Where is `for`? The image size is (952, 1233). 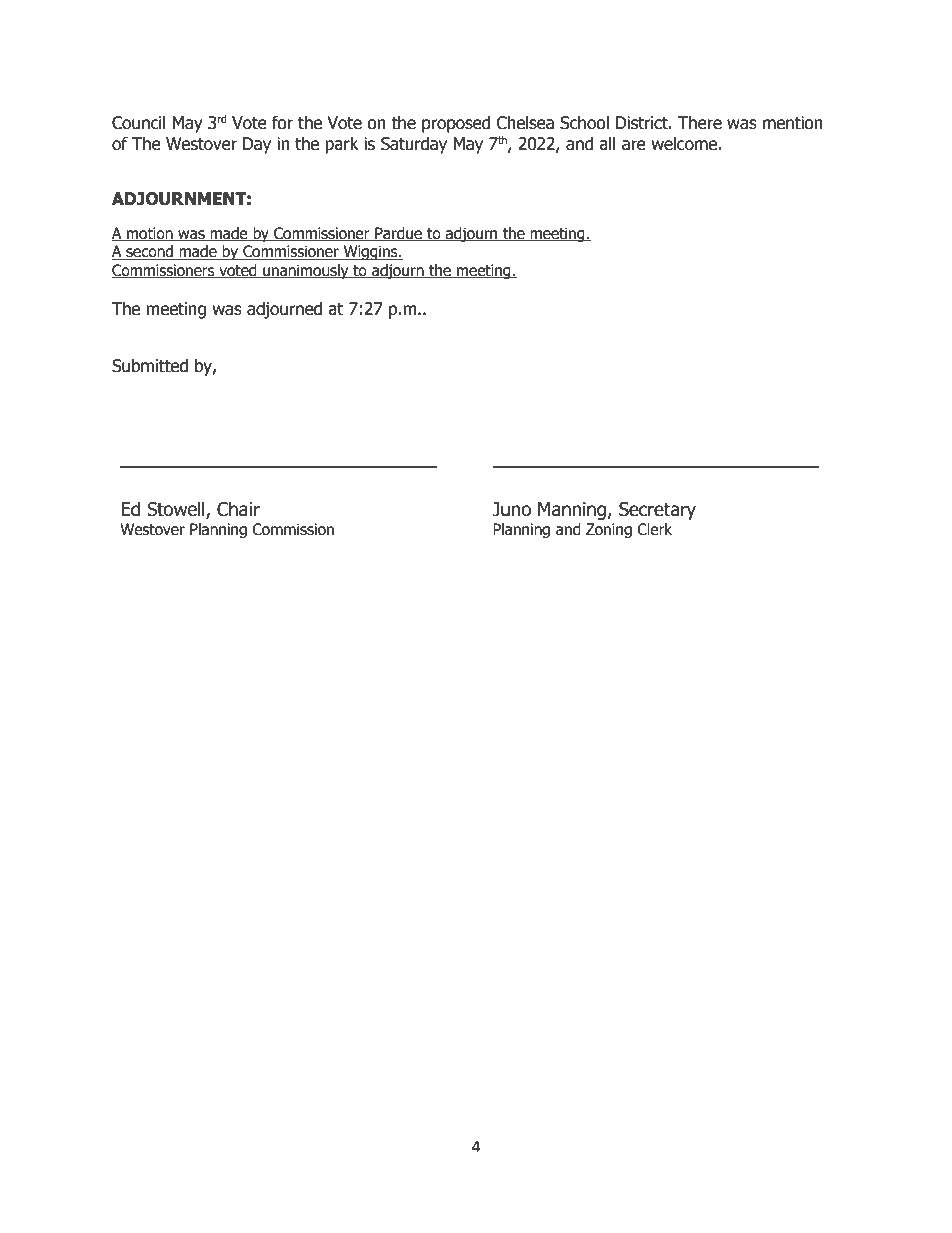 for is located at coordinates (282, 123).
